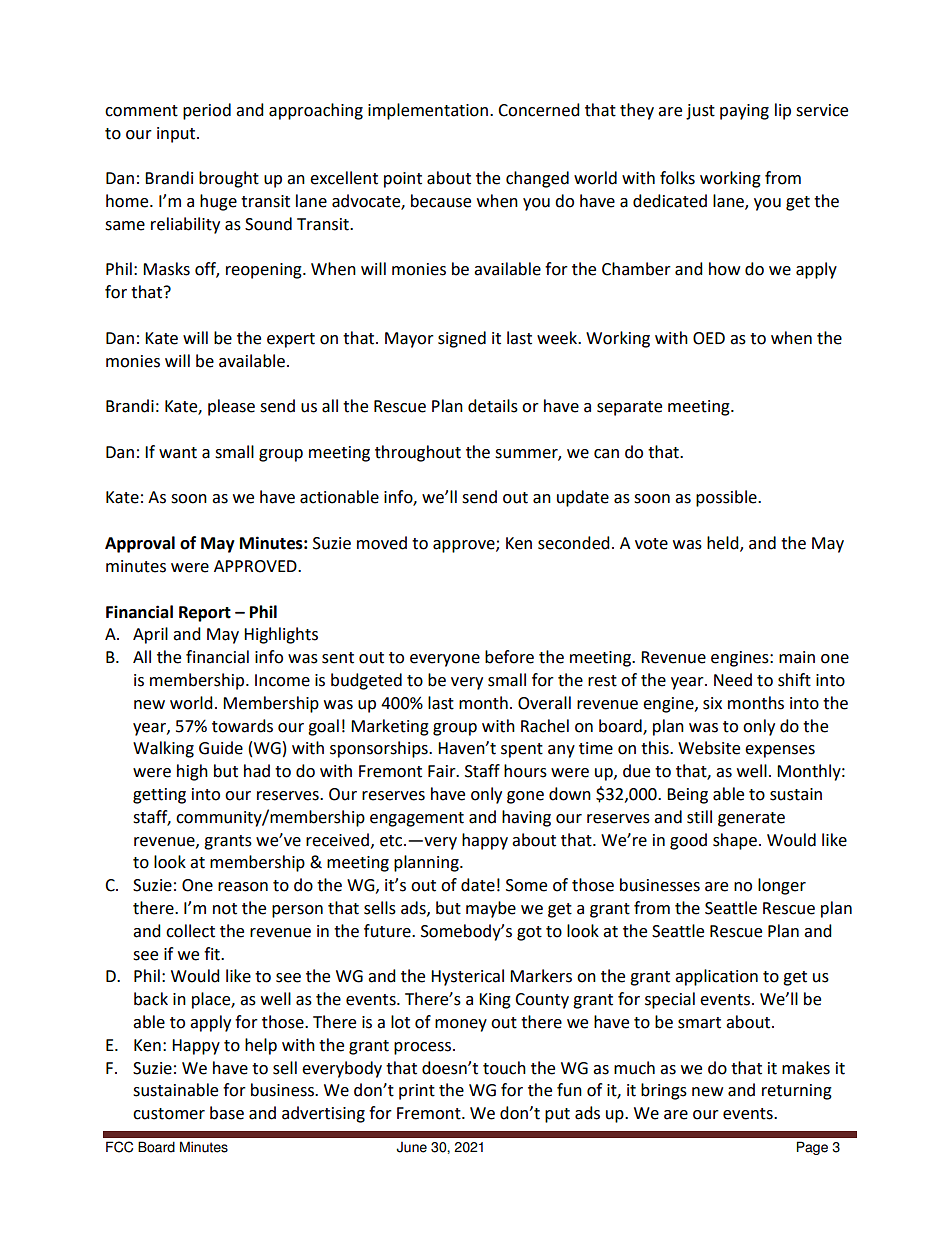 This page has height=1233, width=952. What do you see at coordinates (509, 657) in the page?
I see `before` at bounding box center [509, 657].
